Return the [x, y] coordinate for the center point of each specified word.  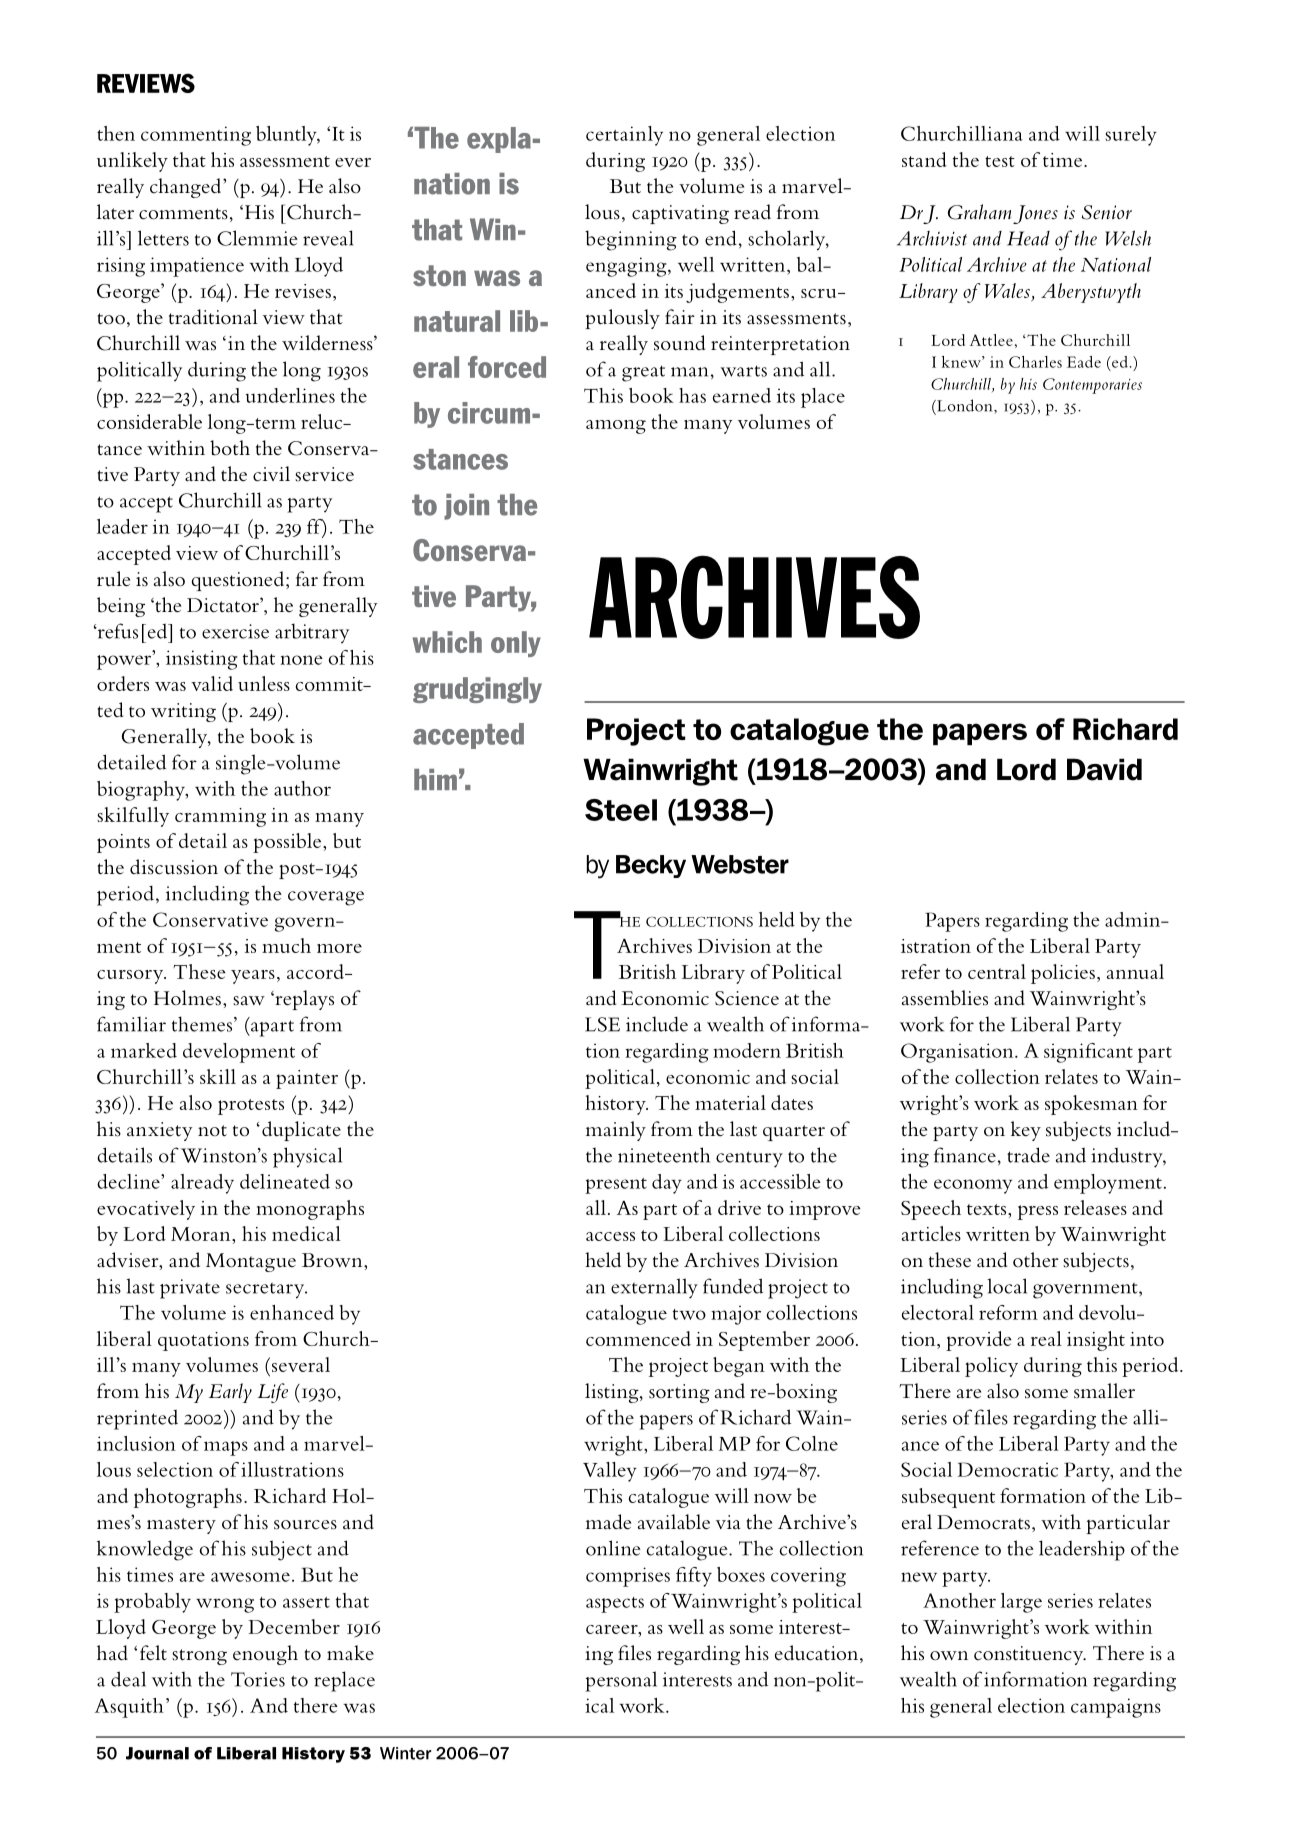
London [965, 405]
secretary [266, 1290]
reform [1008, 1312]
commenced [638, 1338]
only [516, 644]
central [997, 971]
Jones [1035, 214]
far [307, 579]
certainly [624, 136]
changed [187, 188]
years [253, 977]
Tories [258, 1679]
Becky [651, 866]
